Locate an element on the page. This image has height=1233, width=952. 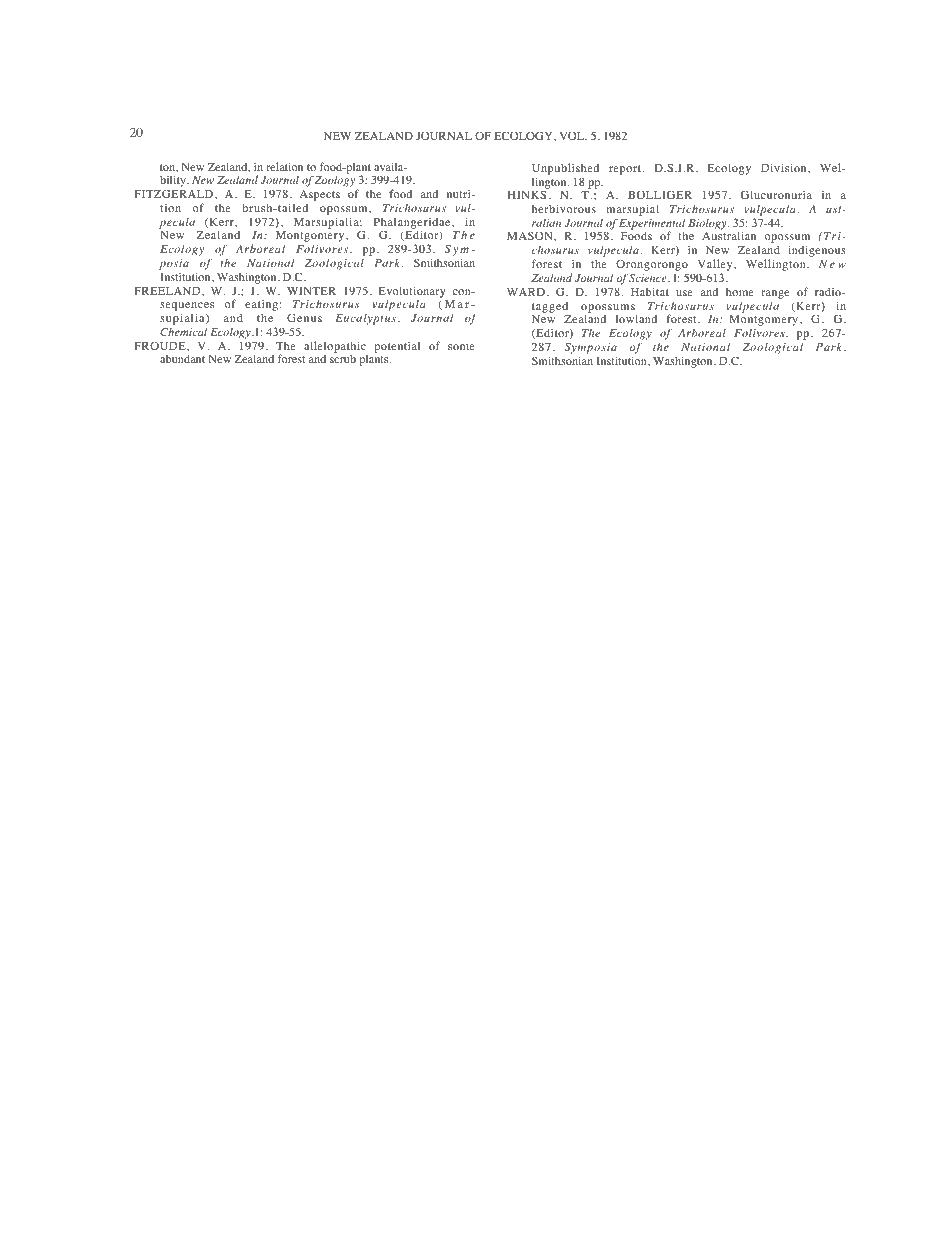
WINTER is located at coordinates (311, 291).
